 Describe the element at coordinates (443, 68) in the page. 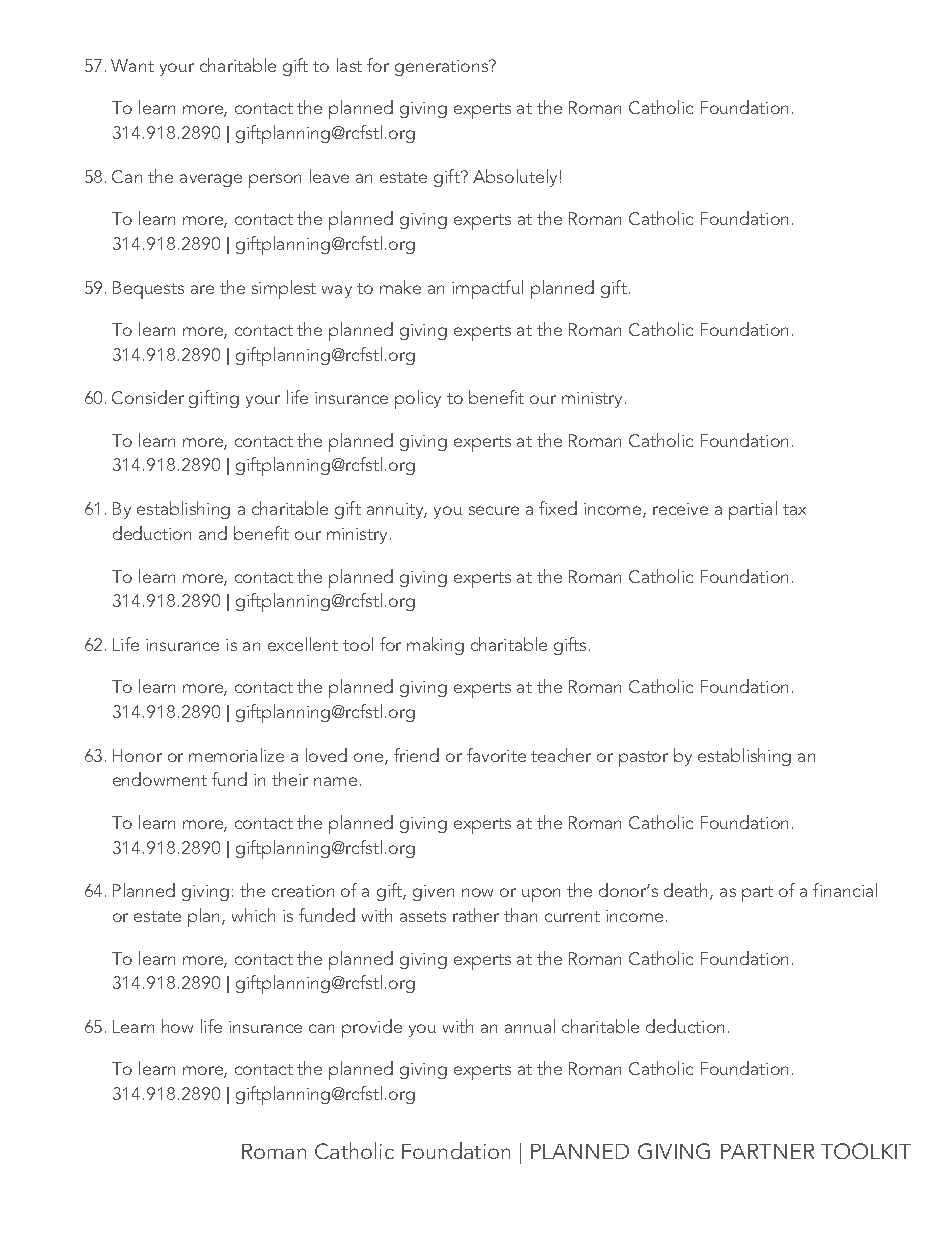

I see `generations` at that location.
